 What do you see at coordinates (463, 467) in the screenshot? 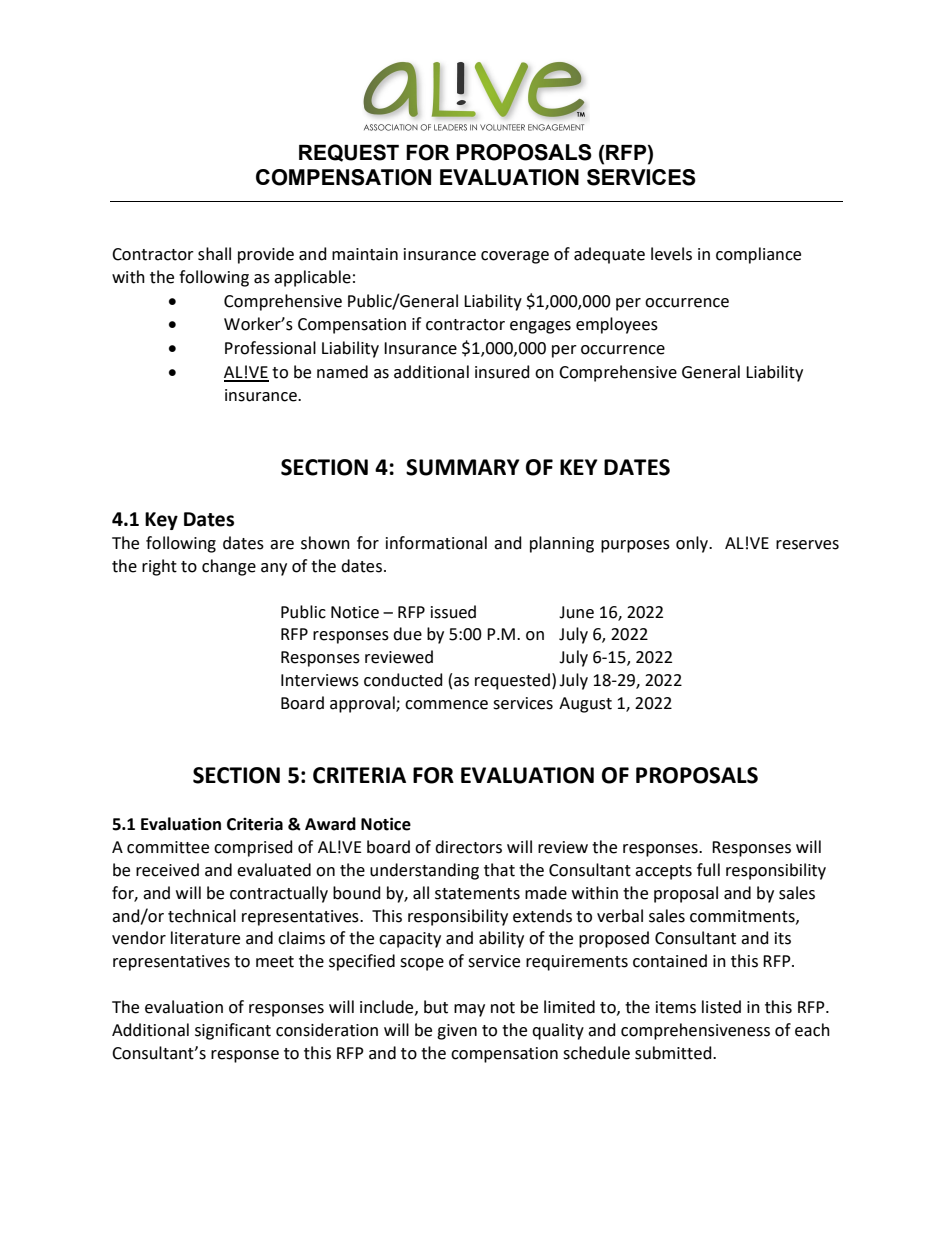
I see `SUMMARY` at bounding box center [463, 467].
